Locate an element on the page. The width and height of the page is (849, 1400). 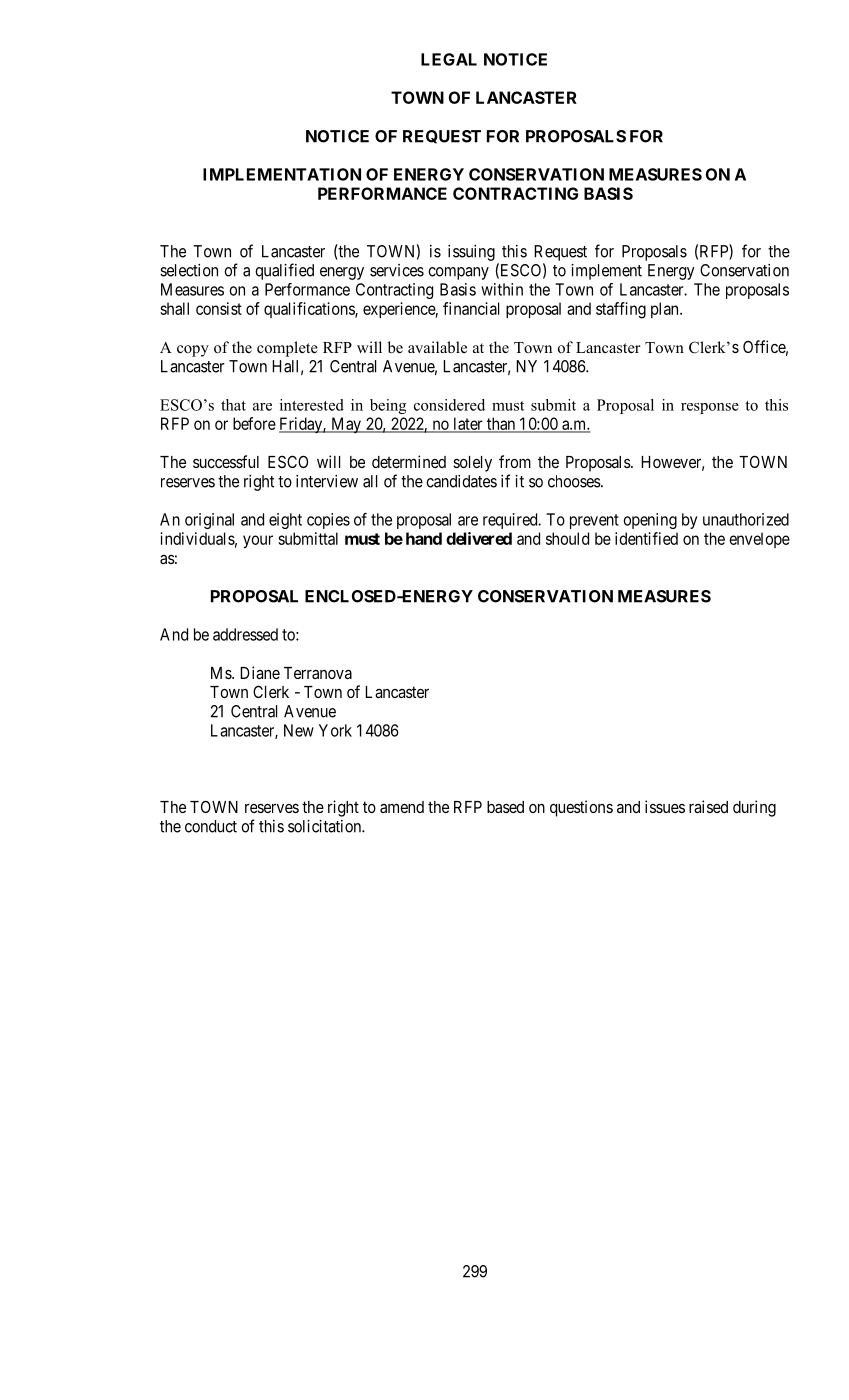
conduct is located at coordinates (211, 826).
